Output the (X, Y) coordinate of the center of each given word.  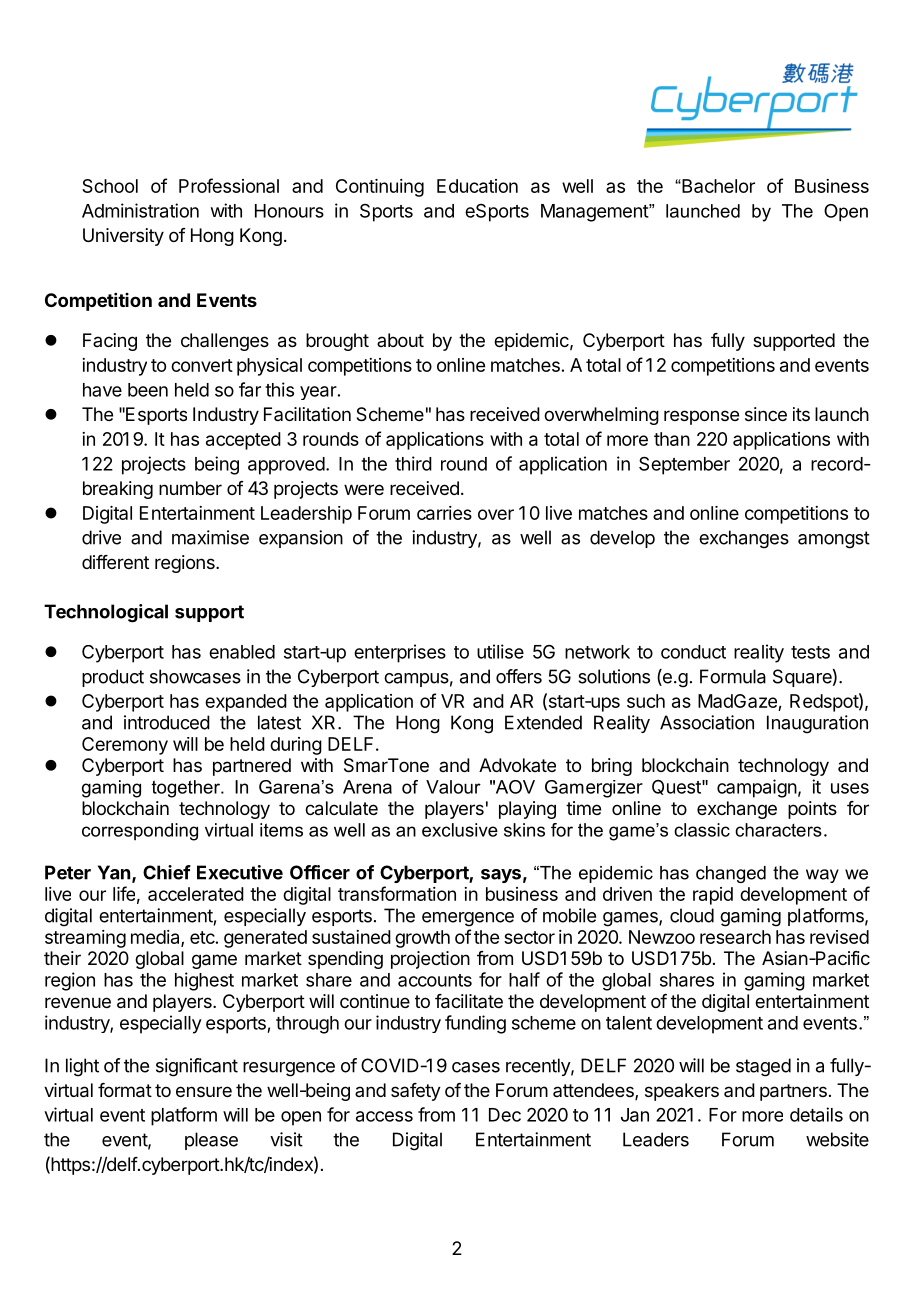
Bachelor (717, 186)
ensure (204, 1091)
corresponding (140, 832)
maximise (210, 537)
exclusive (460, 830)
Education (477, 186)
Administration (140, 210)
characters (778, 830)
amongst (834, 540)
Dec (505, 1115)
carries (444, 513)
